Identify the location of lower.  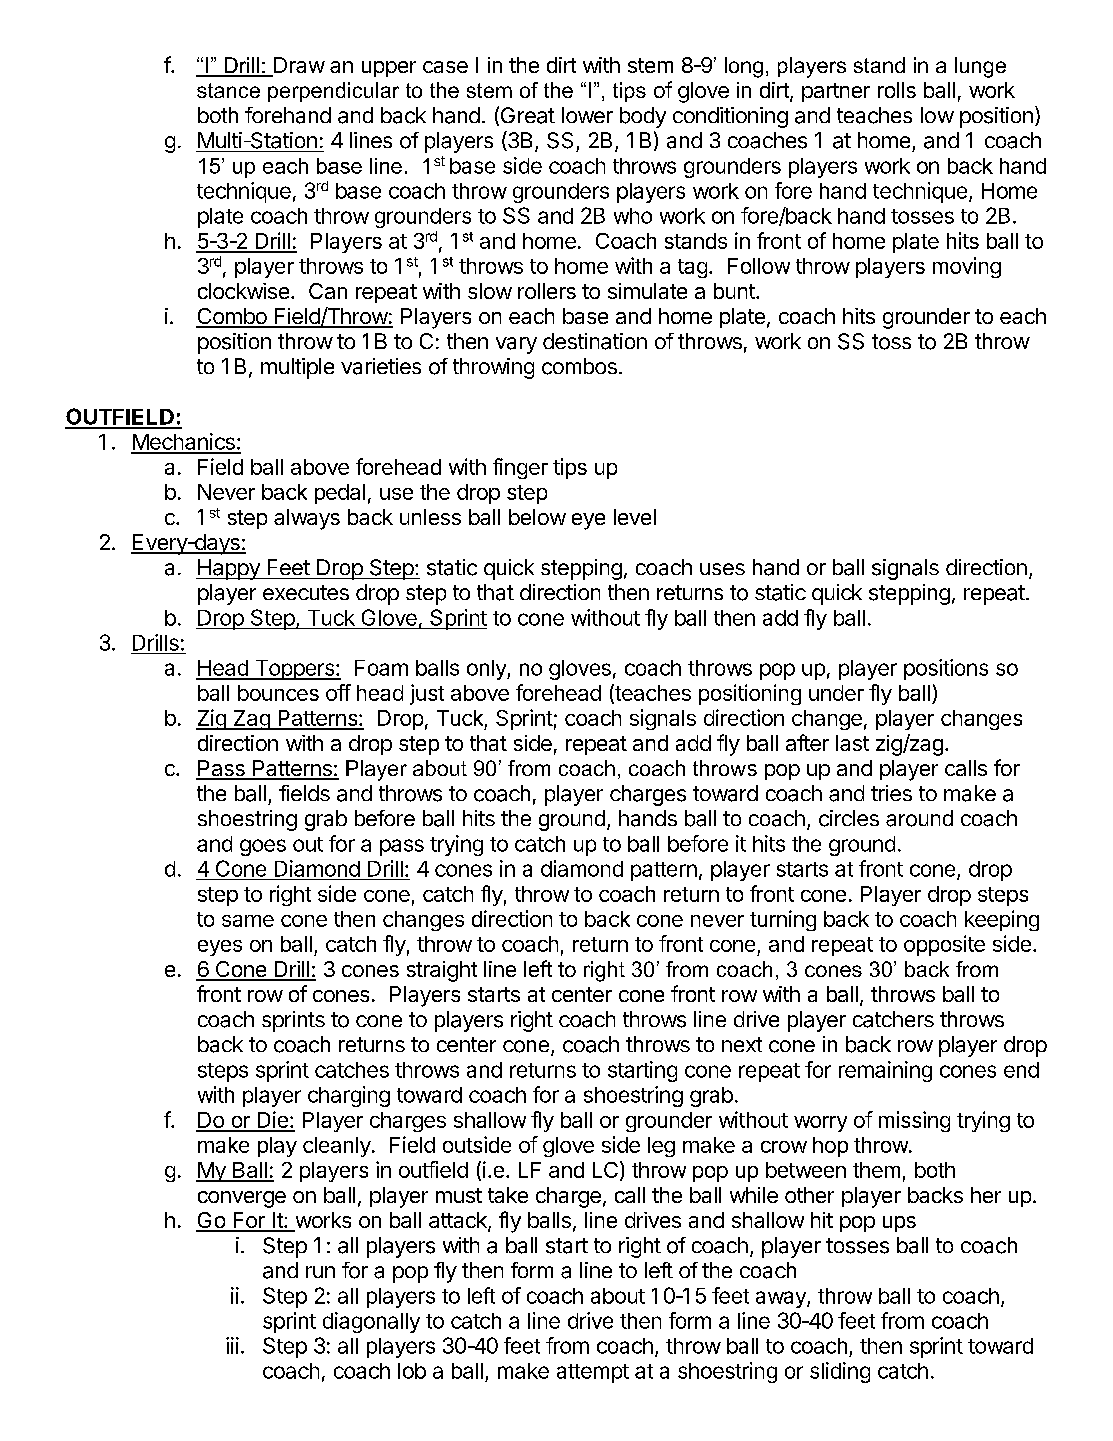
(587, 115).
